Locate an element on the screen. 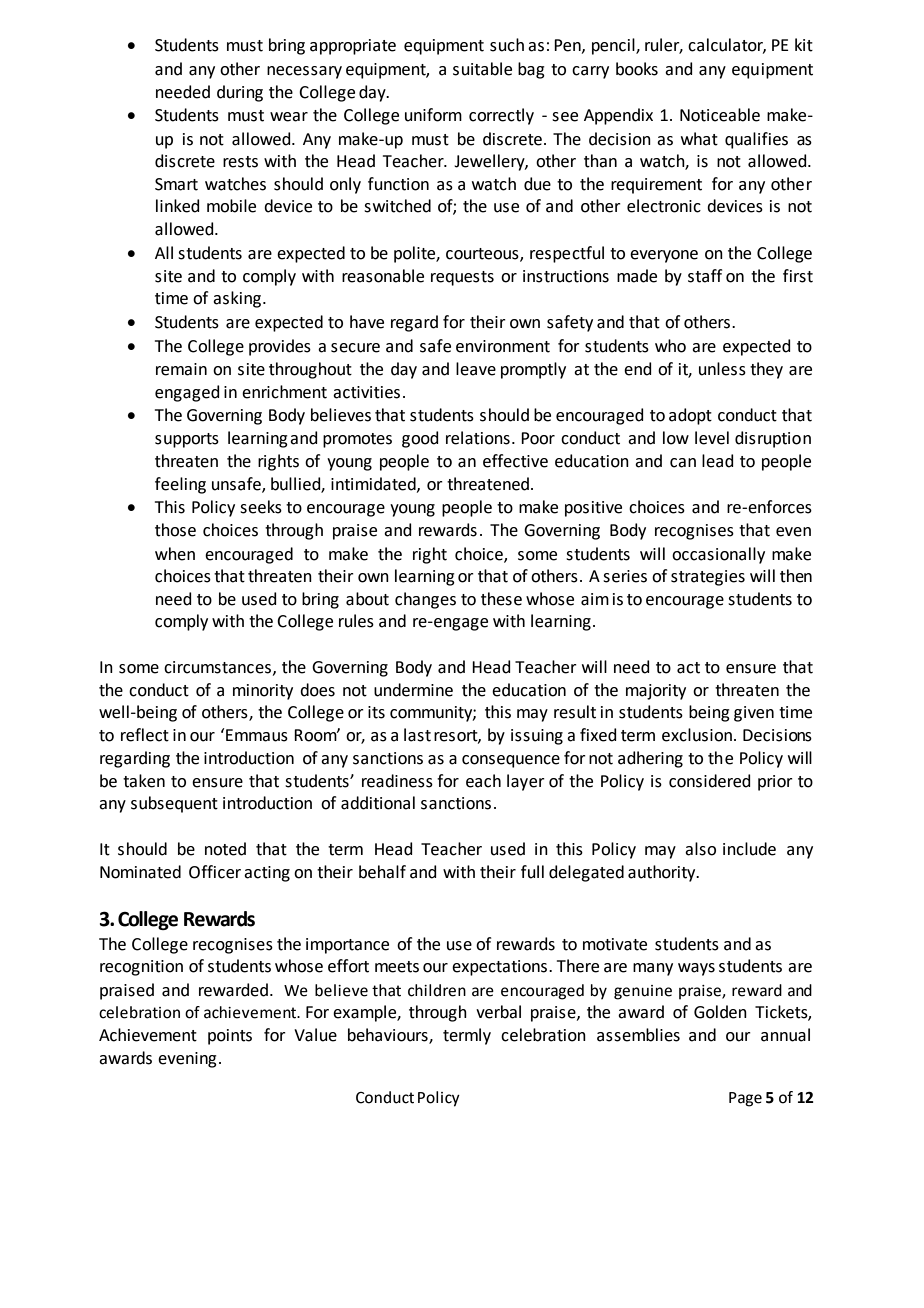 The width and height of the screenshot is (924, 1308). points is located at coordinates (230, 1037).
